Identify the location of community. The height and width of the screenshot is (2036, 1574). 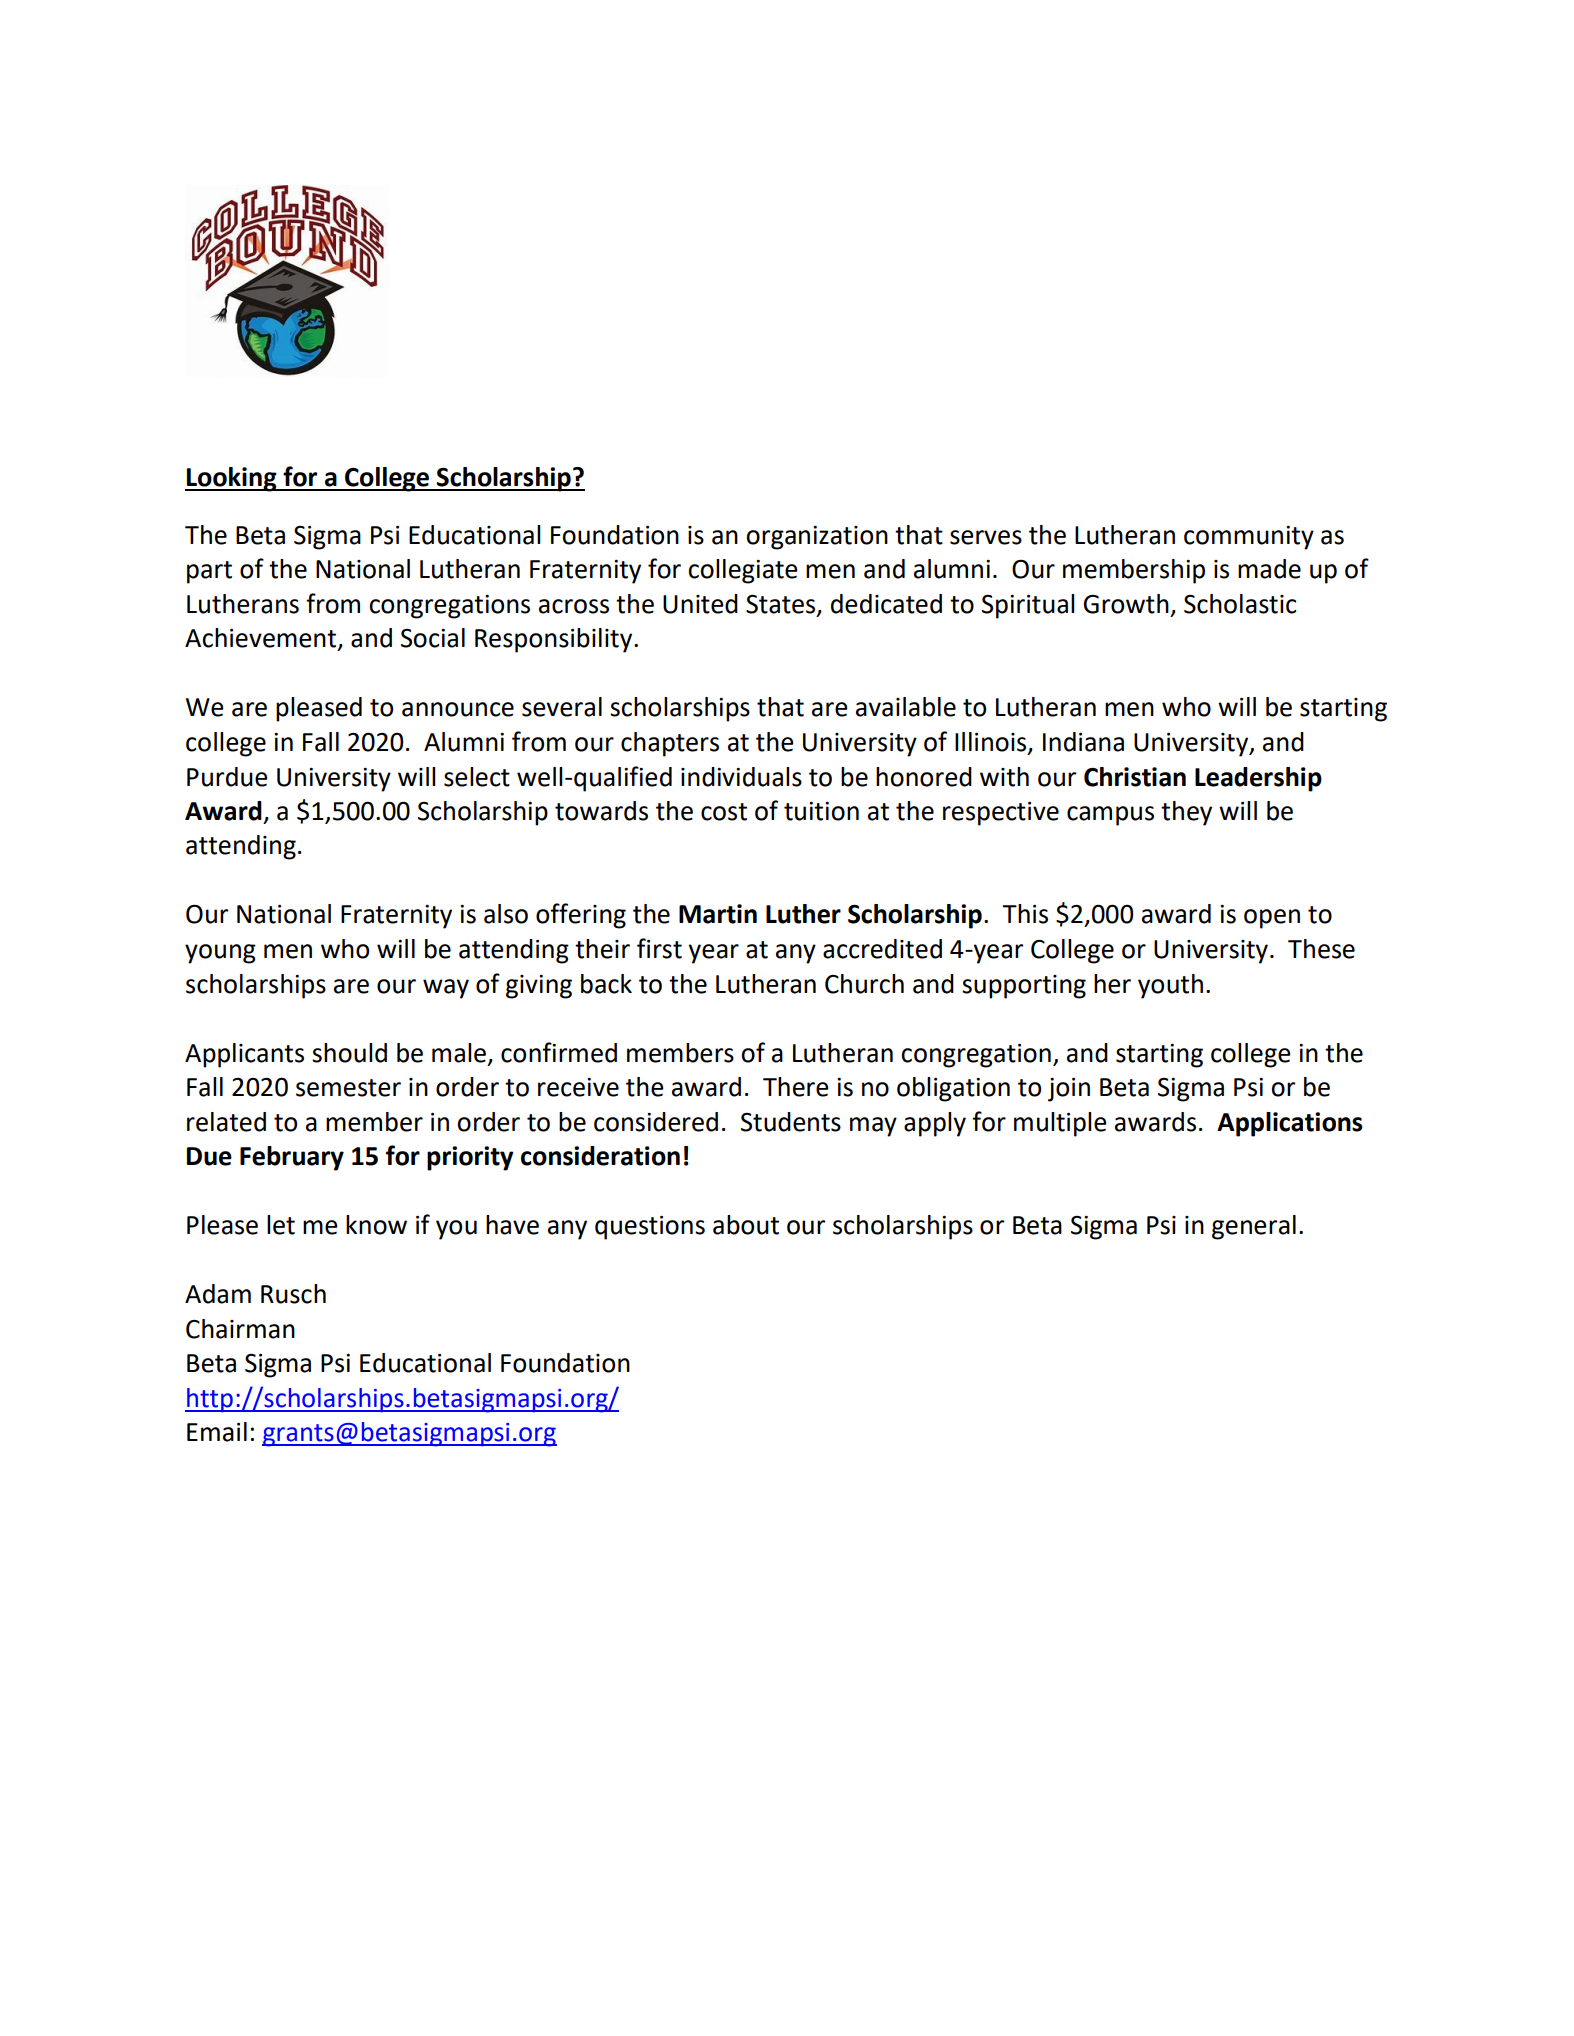
(1249, 538).
